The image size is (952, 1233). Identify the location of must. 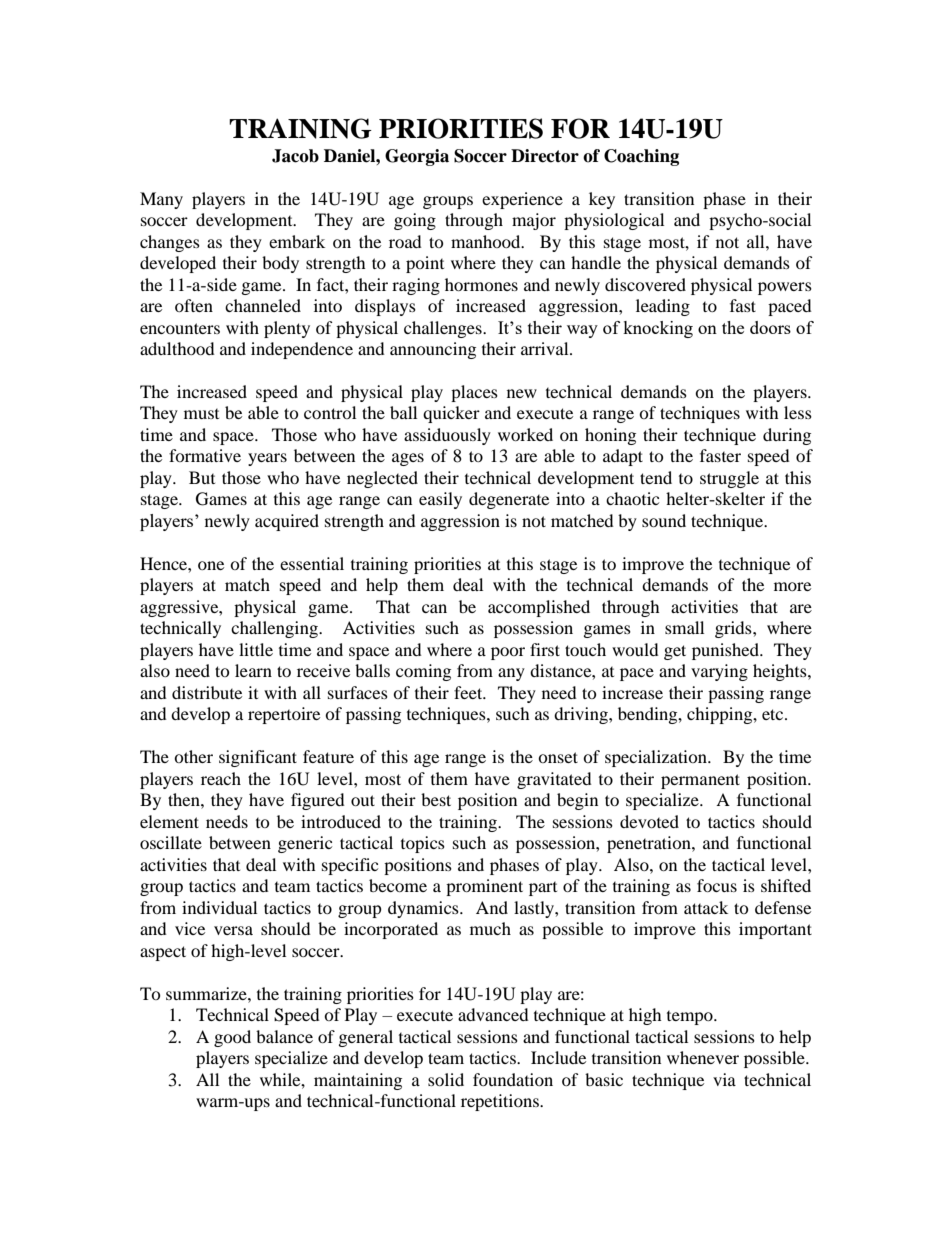
(201, 414).
